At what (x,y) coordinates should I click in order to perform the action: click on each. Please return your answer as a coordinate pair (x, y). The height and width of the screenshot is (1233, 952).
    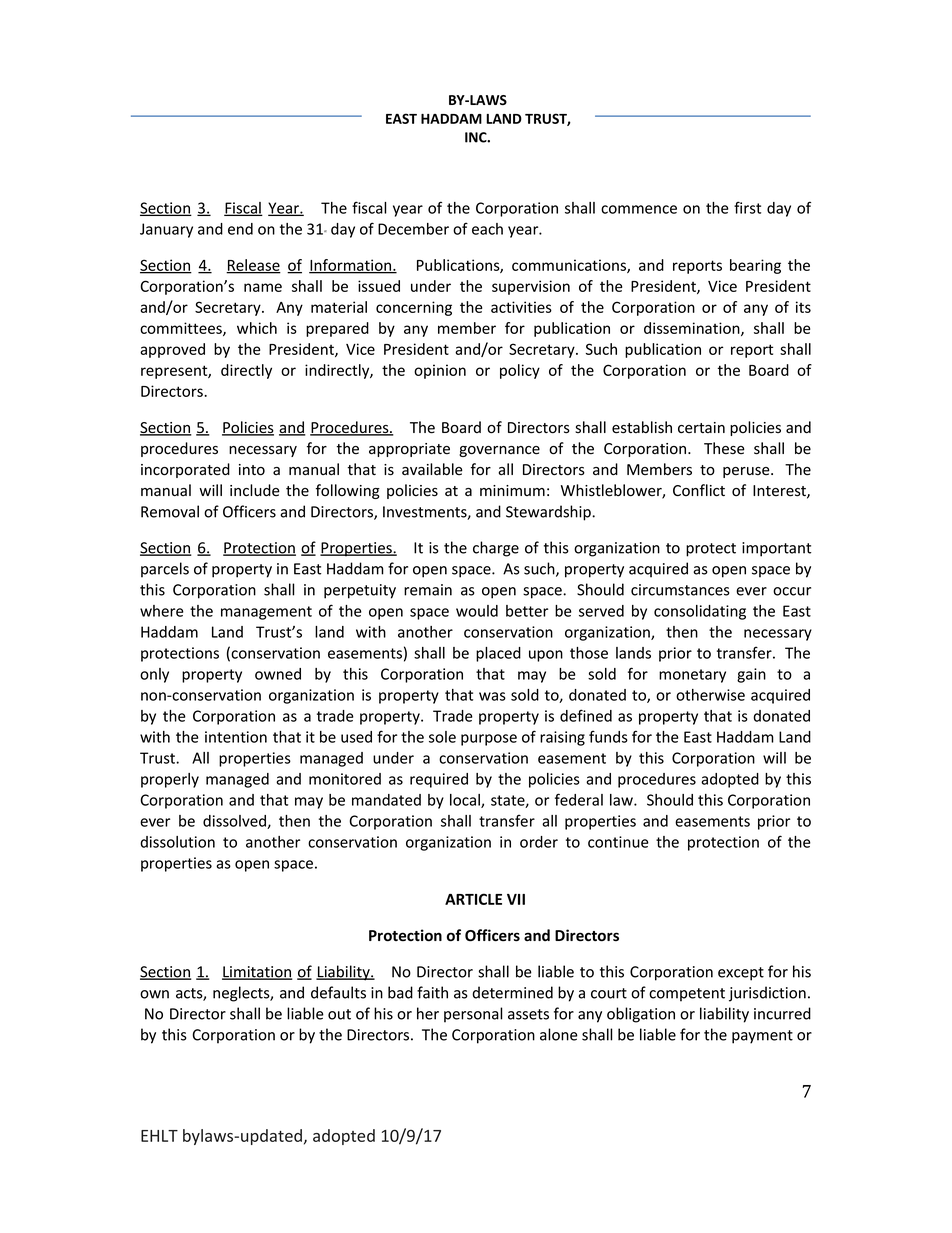
    Looking at the image, I should click on (487, 229).
